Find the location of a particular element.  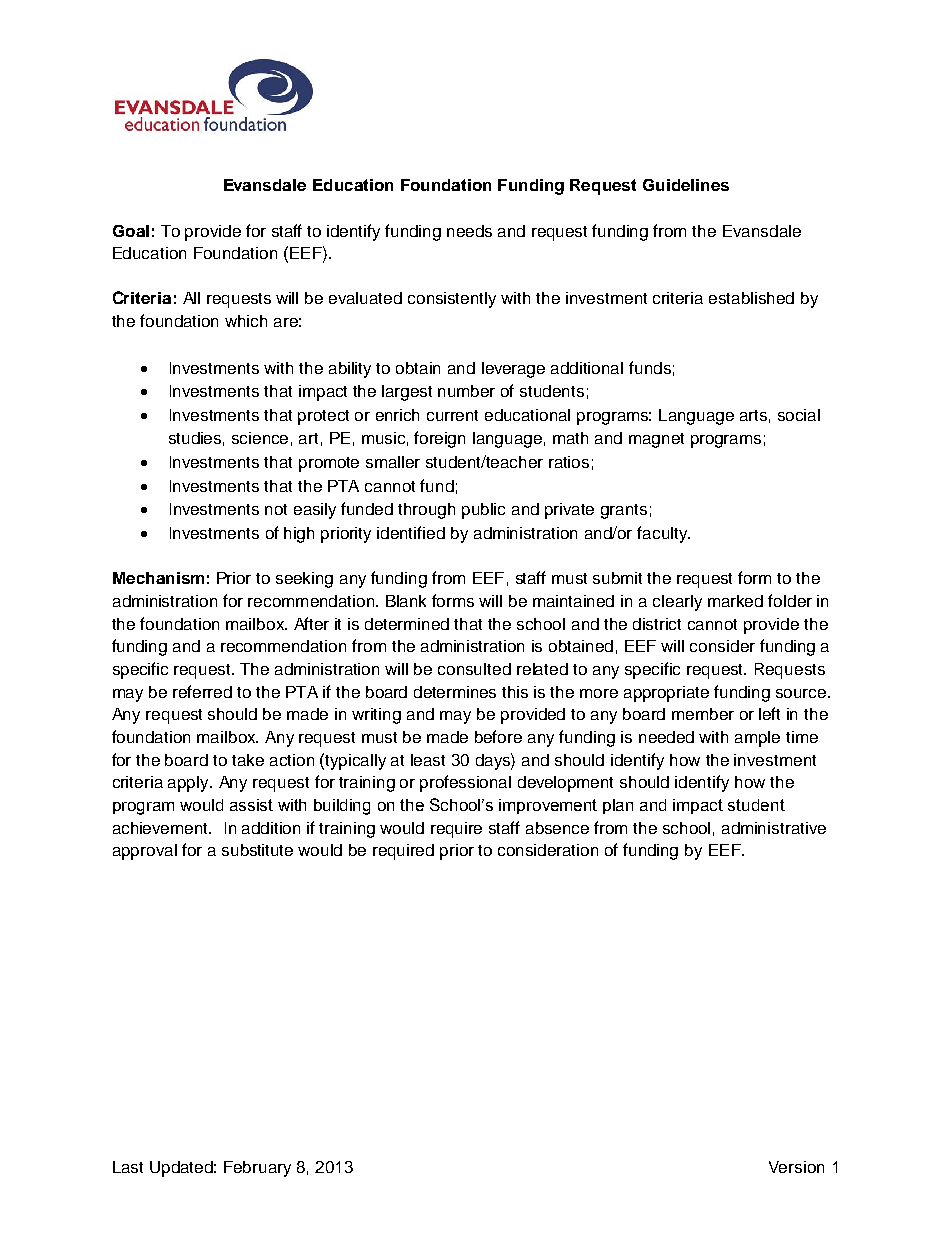

needs is located at coordinates (469, 231).
